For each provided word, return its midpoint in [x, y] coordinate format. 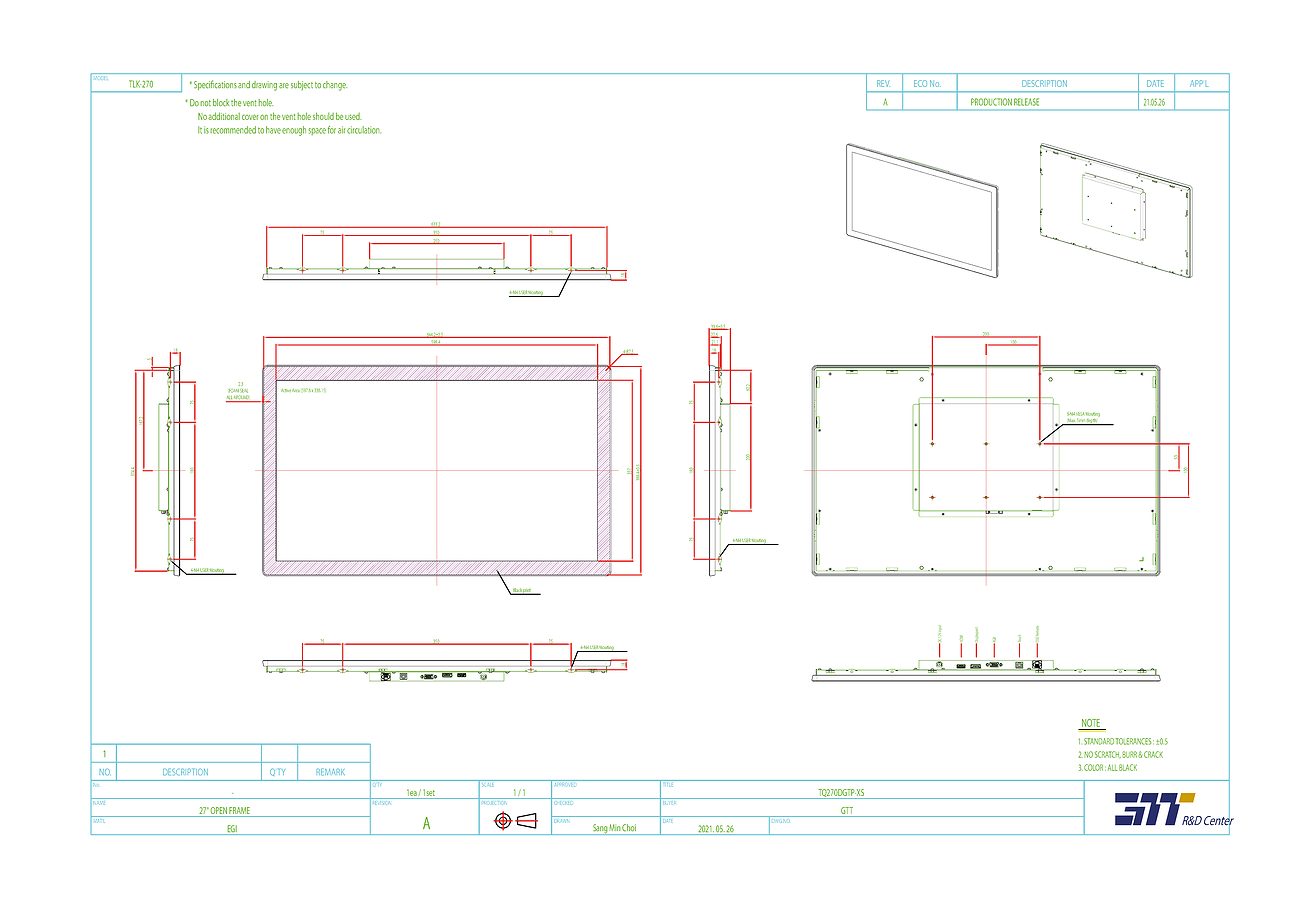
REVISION [382, 801]
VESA [1080, 414]
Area [296, 390]
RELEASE [1026, 102]
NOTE [1091, 723]
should [323, 116]
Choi [629, 827]
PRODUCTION [991, 102]
